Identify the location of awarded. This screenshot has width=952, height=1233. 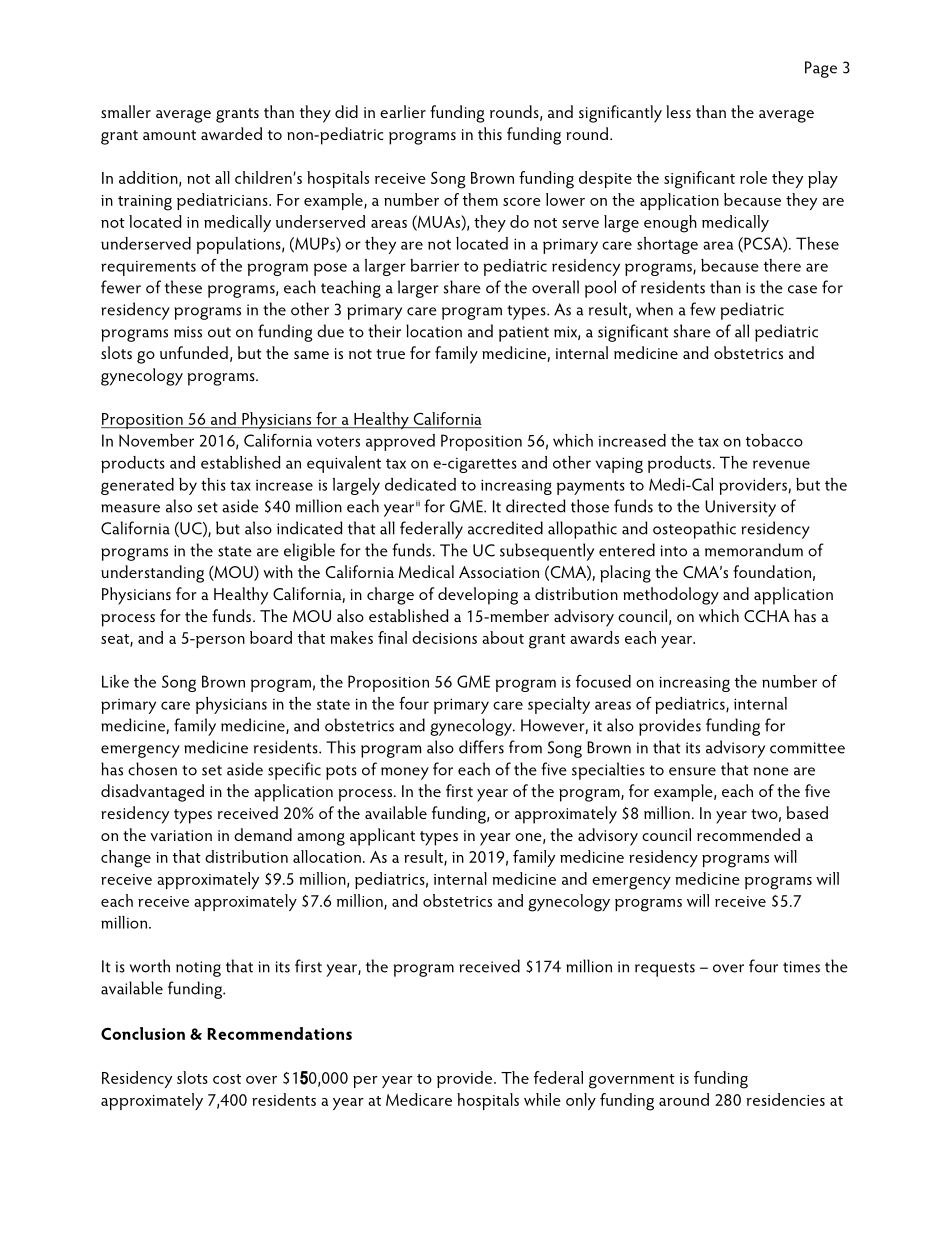
(231, 133).
